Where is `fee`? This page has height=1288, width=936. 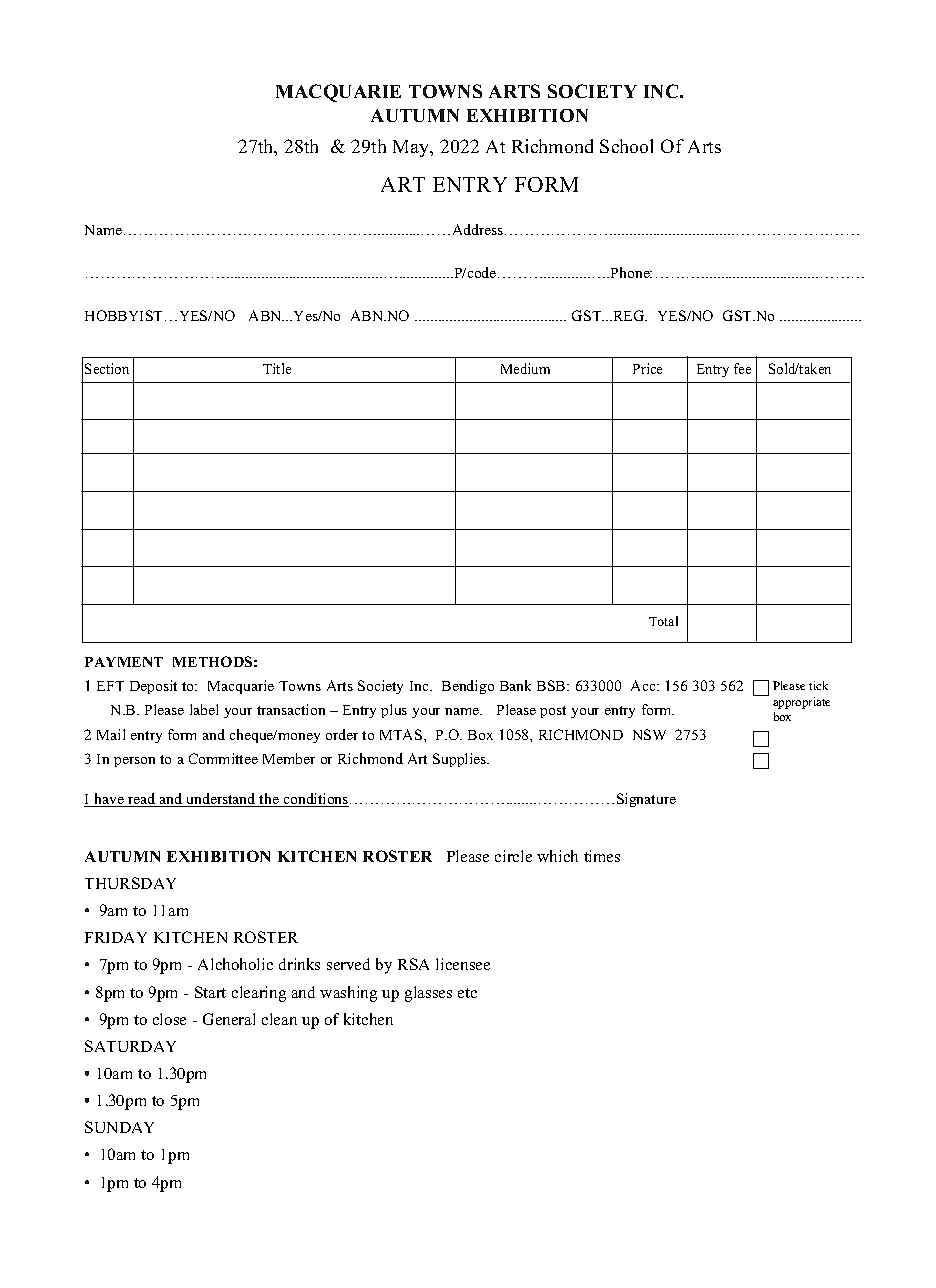
fee is located at coordinates (742, 368).
